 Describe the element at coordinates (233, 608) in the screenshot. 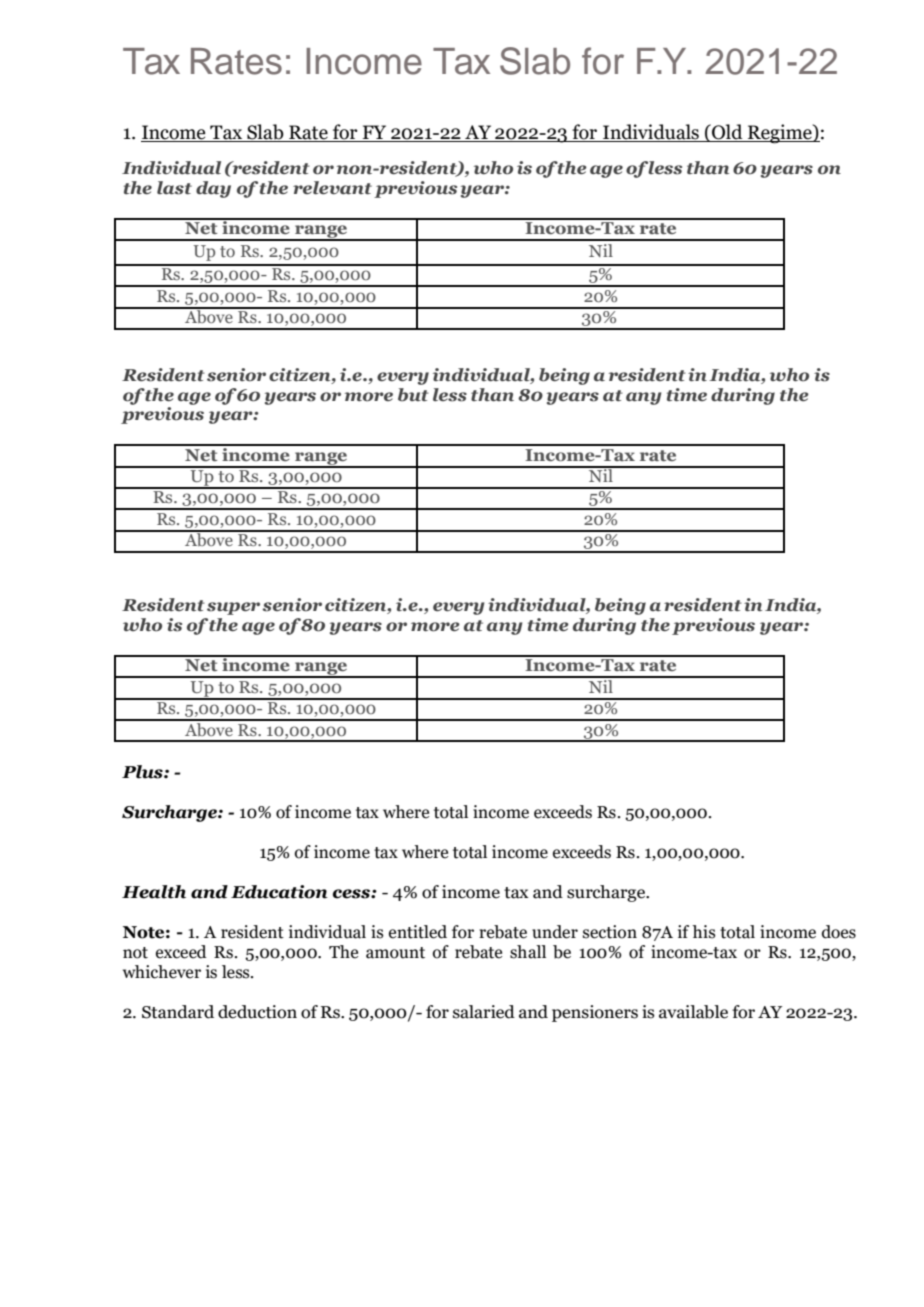

I see `super` at that location.
